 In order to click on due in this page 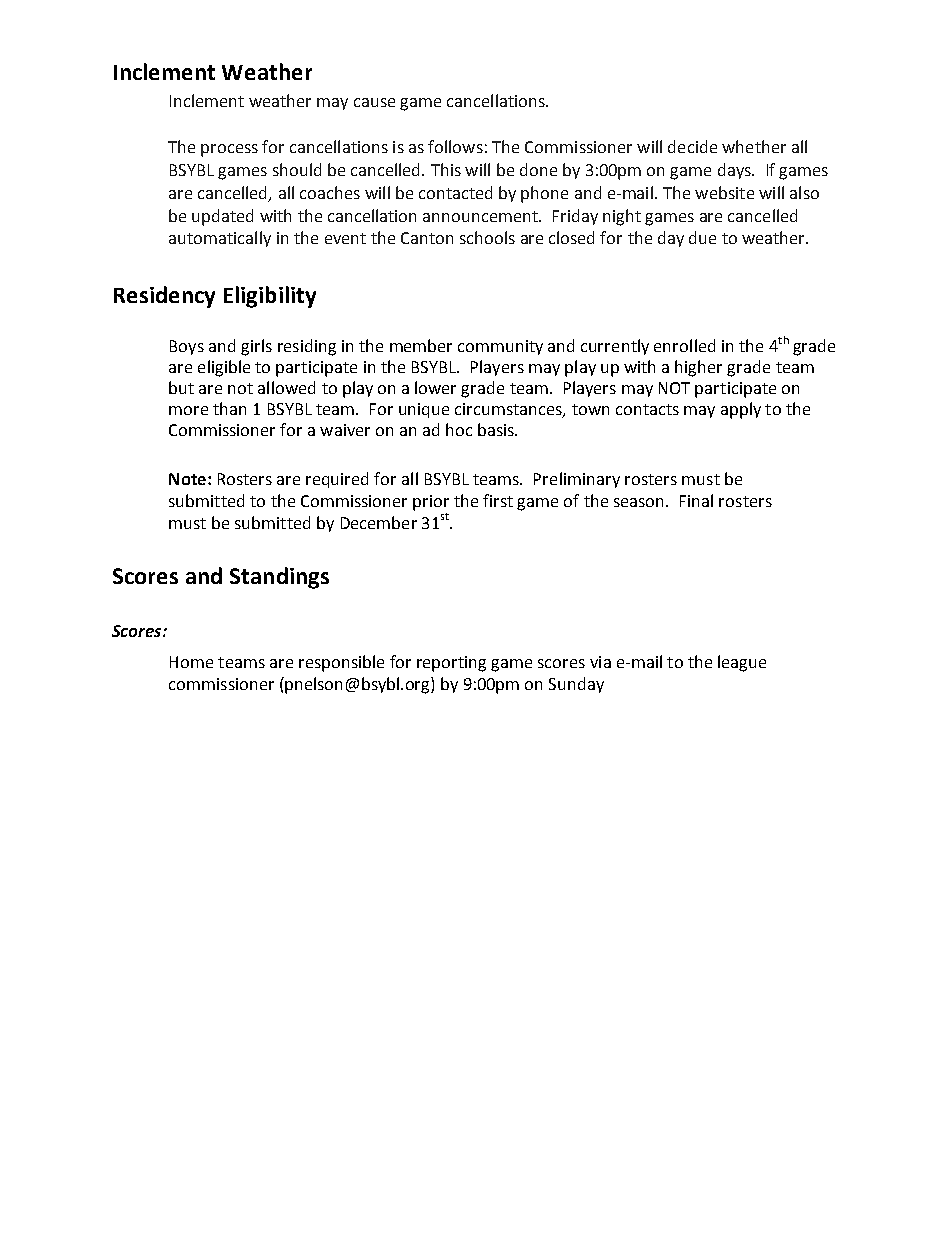, I will do `click(702, 237)`.
